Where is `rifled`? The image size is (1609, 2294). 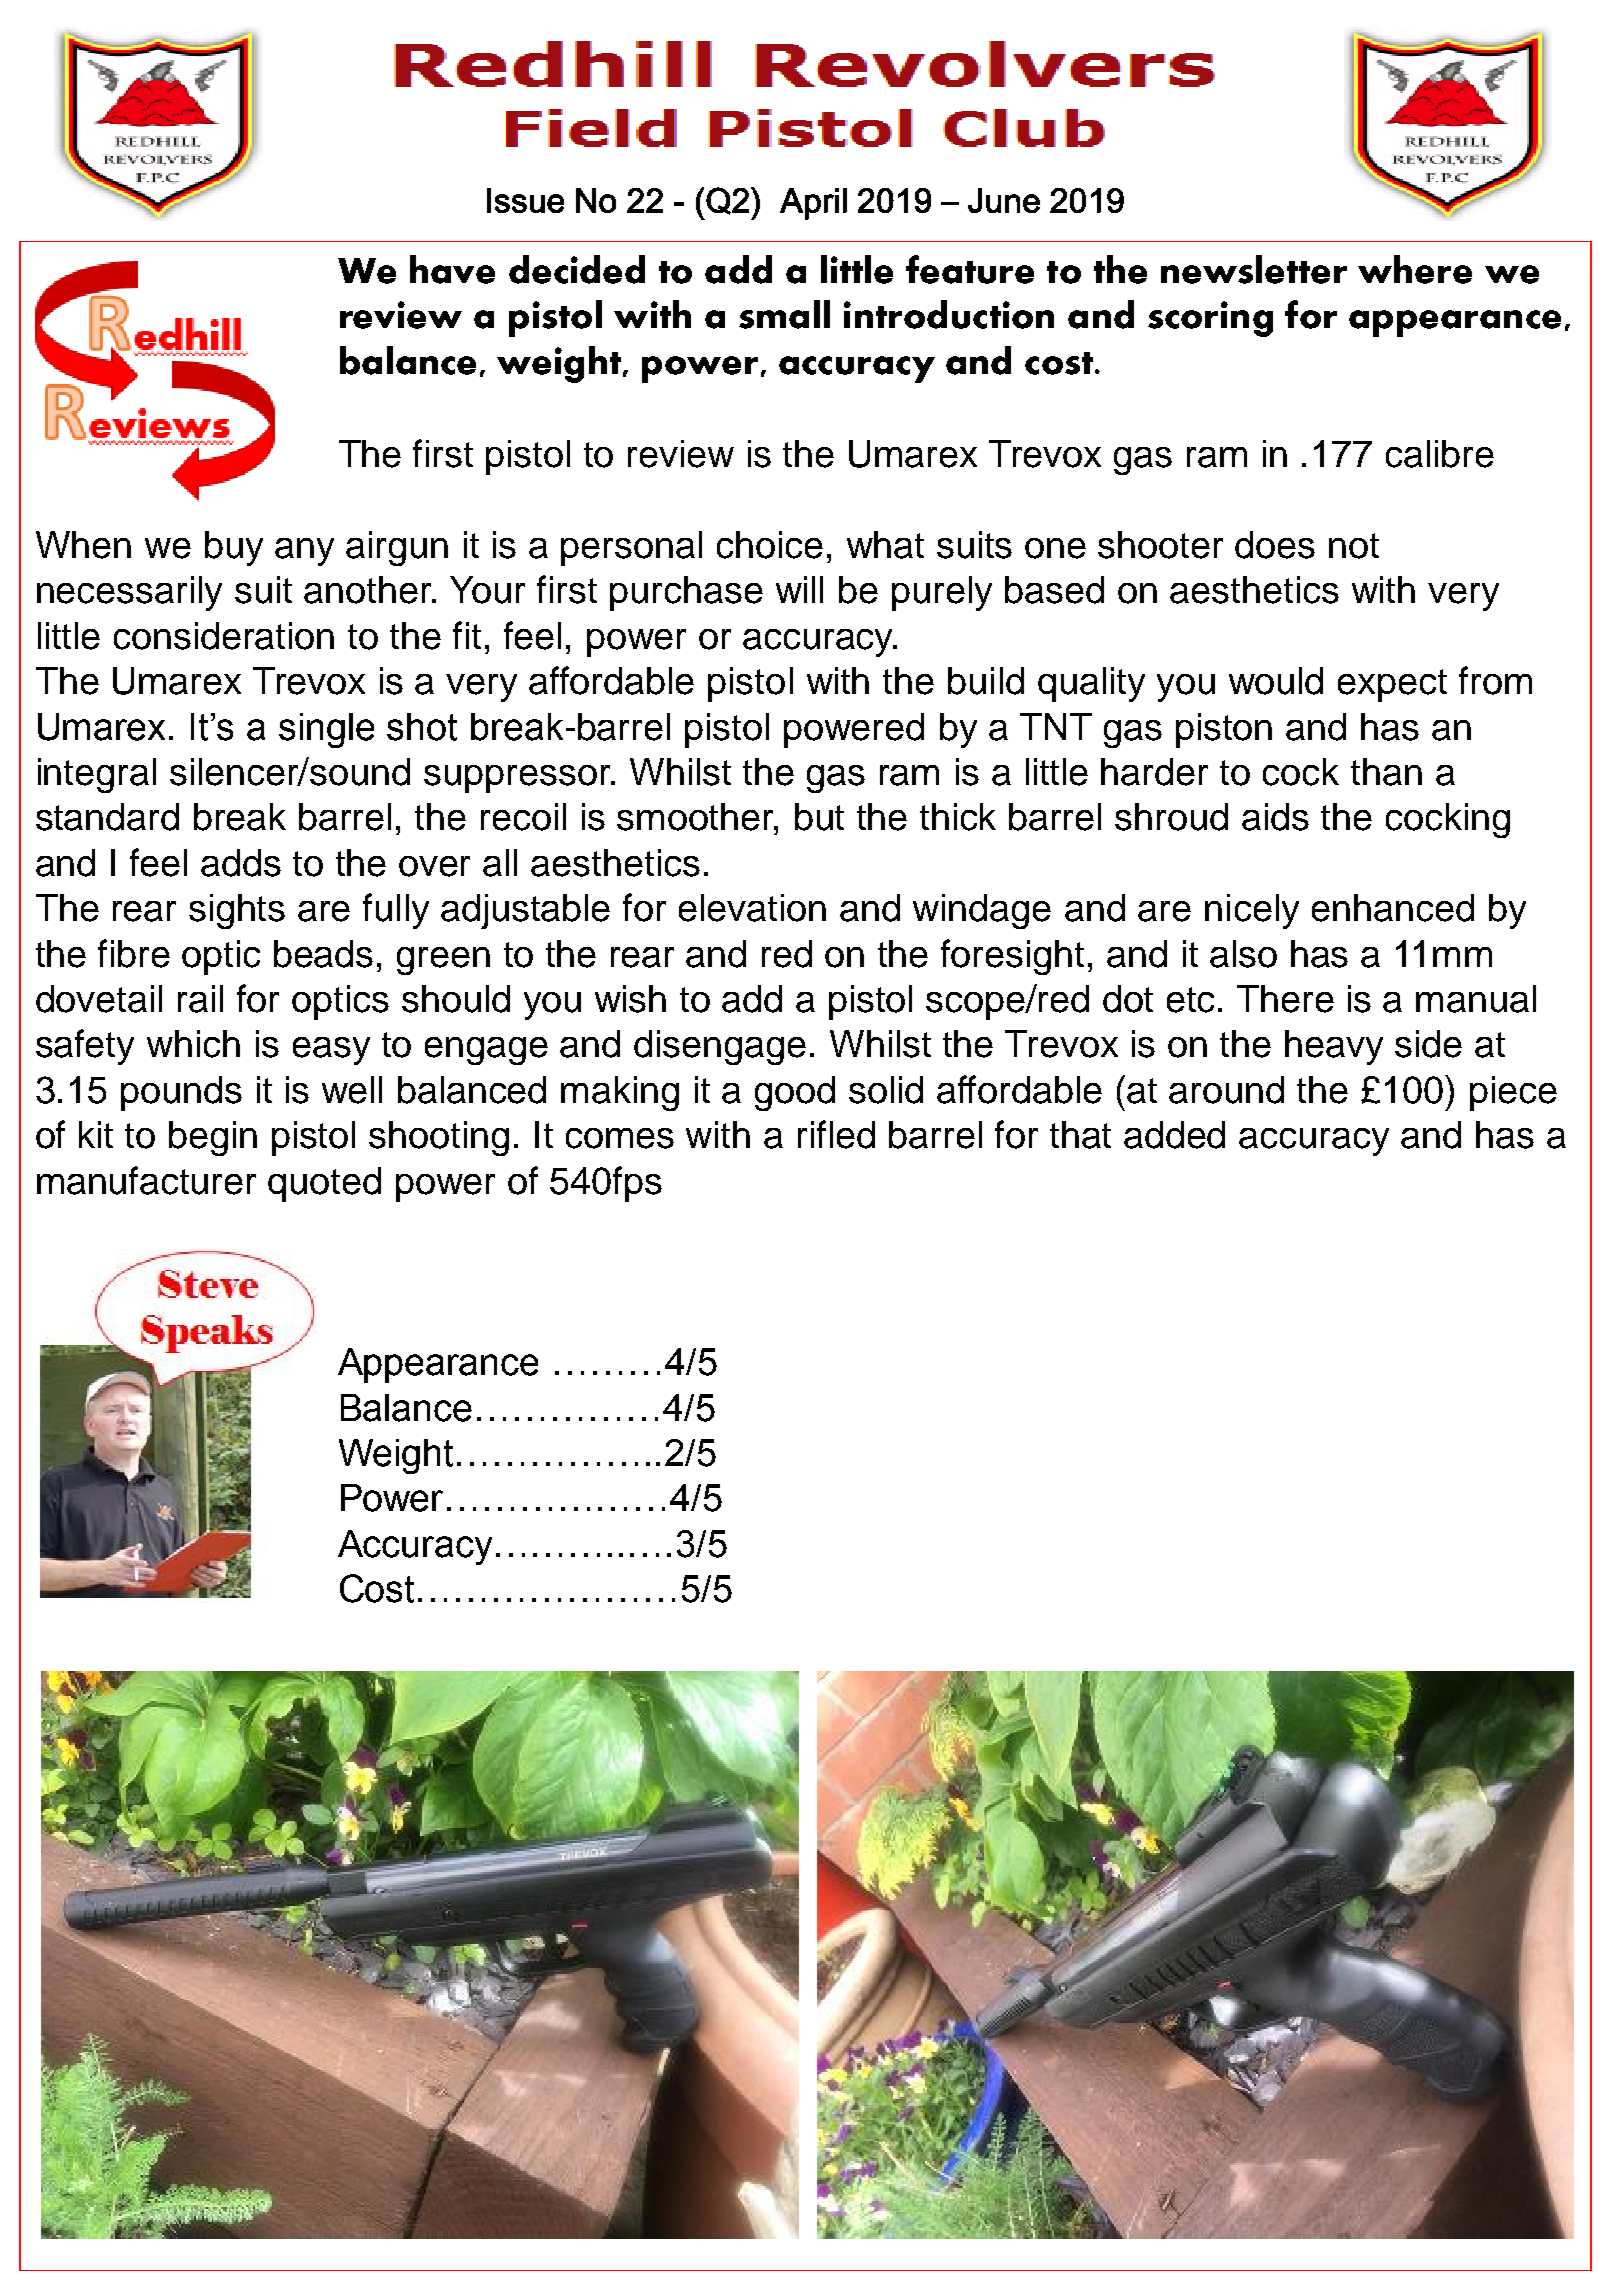 rifled is located at coordinates (836, 1134).
